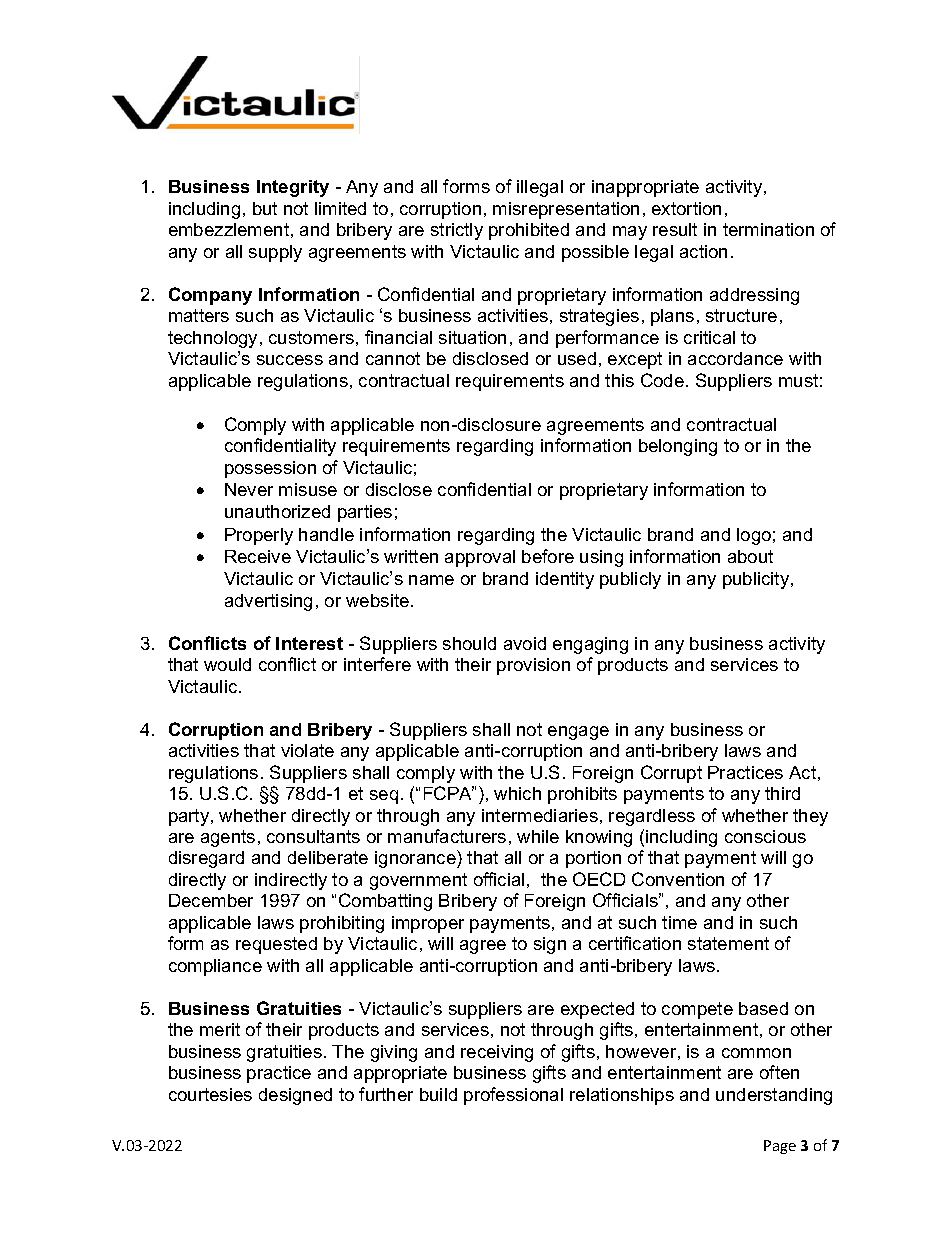  I want to click on prohibited, so click(529, 231).
